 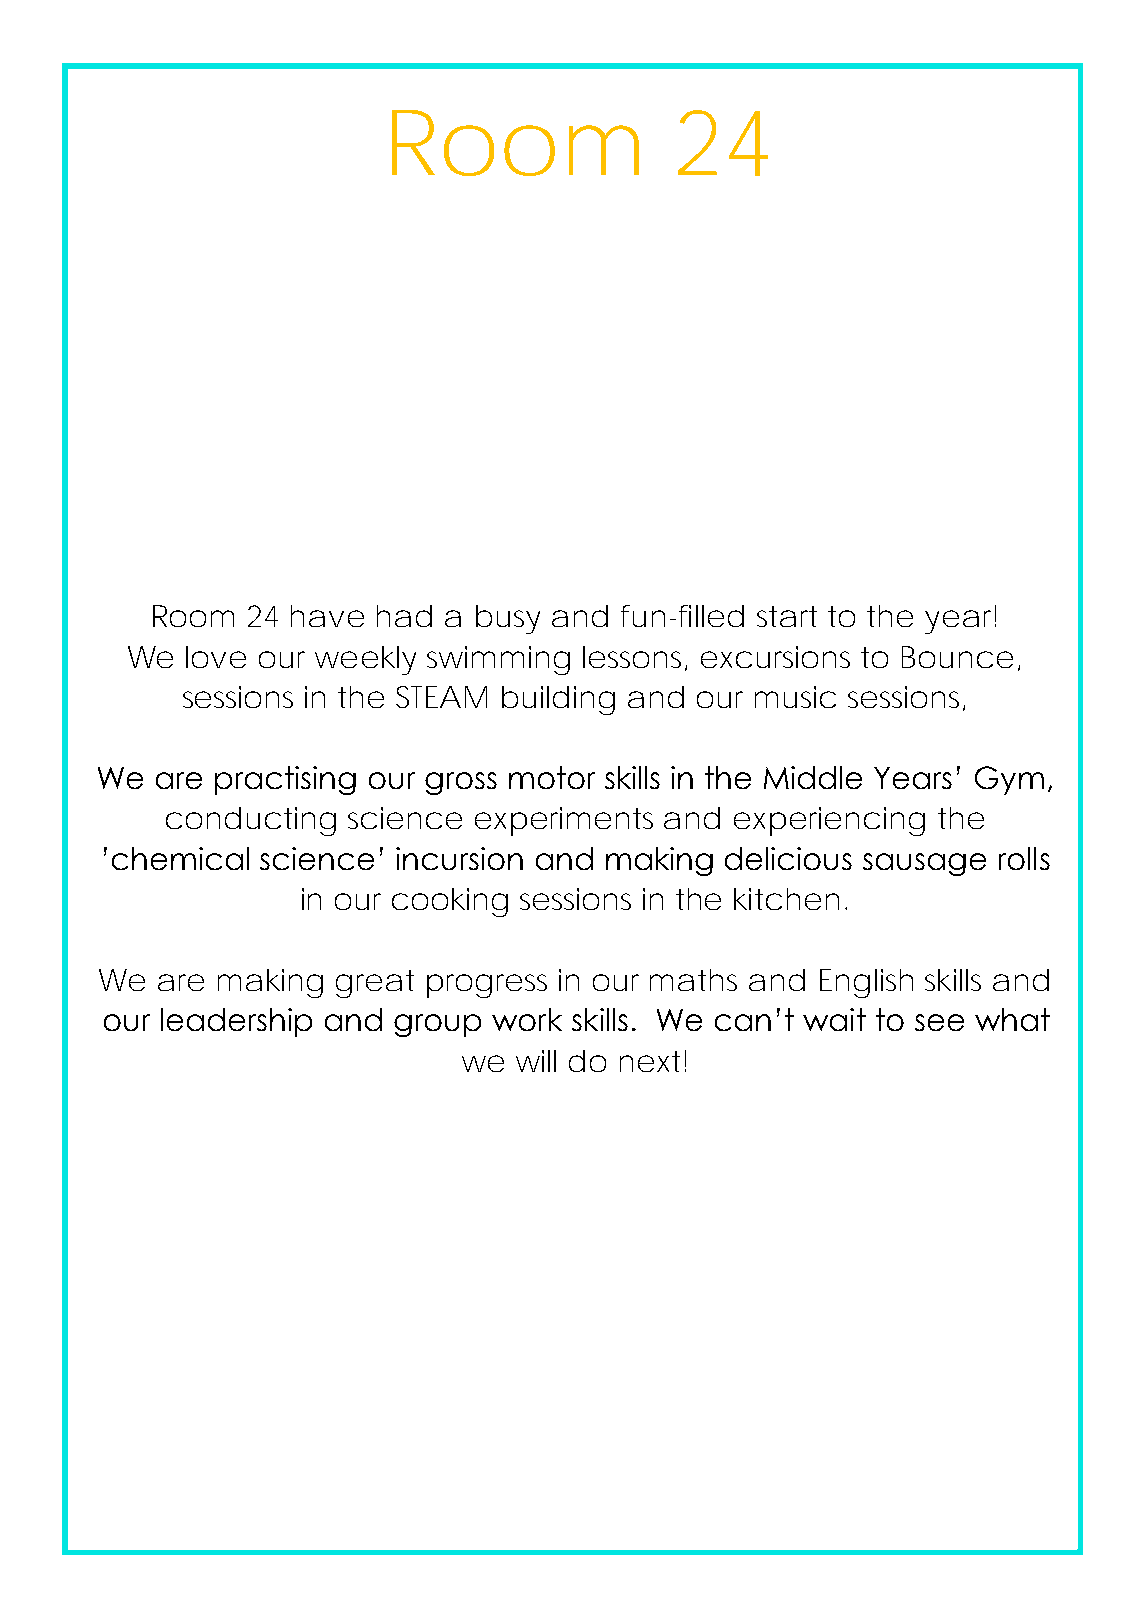 I want to click on next, so click(x=650, y=1061).
